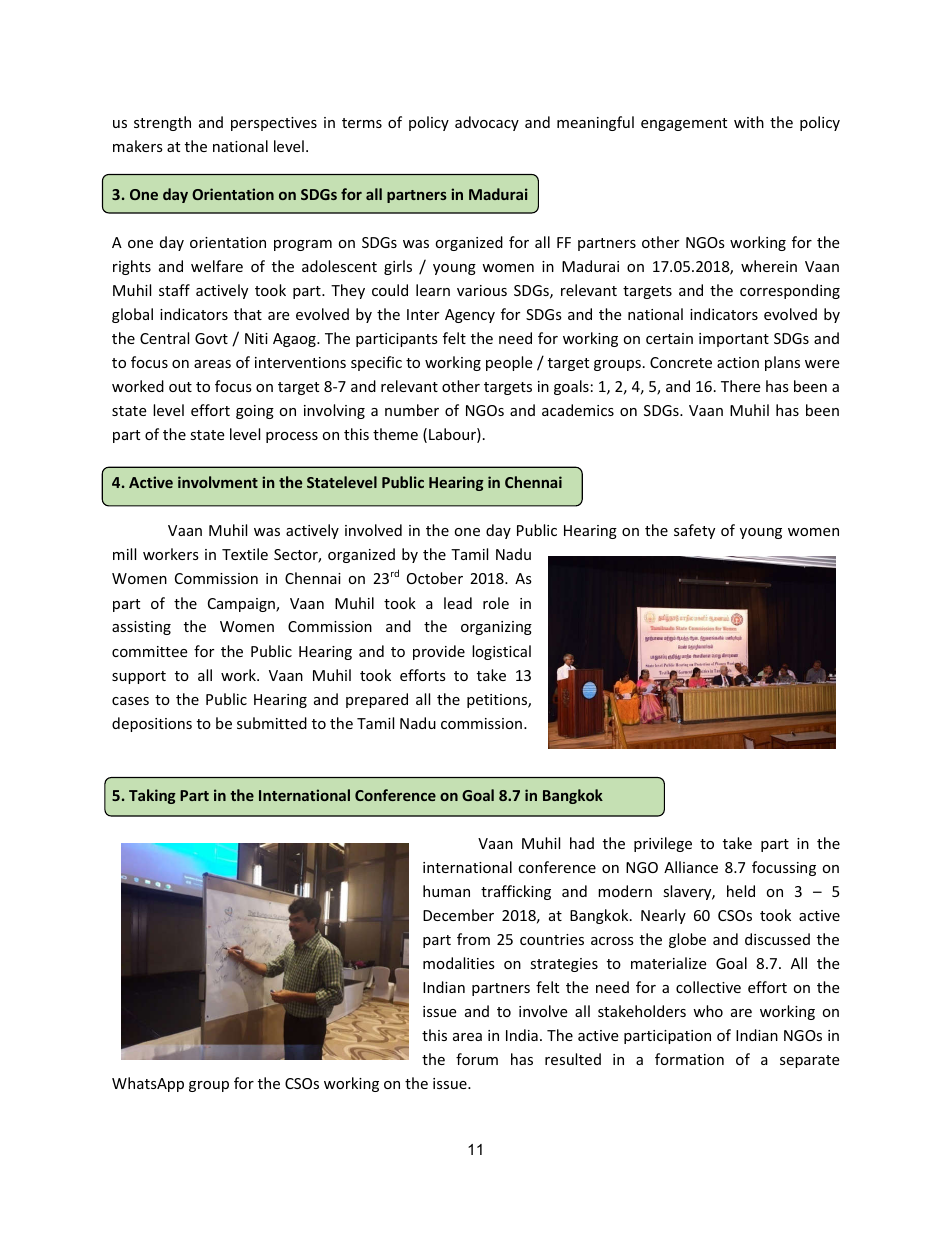  Describe the element at coordinates (459, 963) in the screenshot. I see `modalities` at that location.
